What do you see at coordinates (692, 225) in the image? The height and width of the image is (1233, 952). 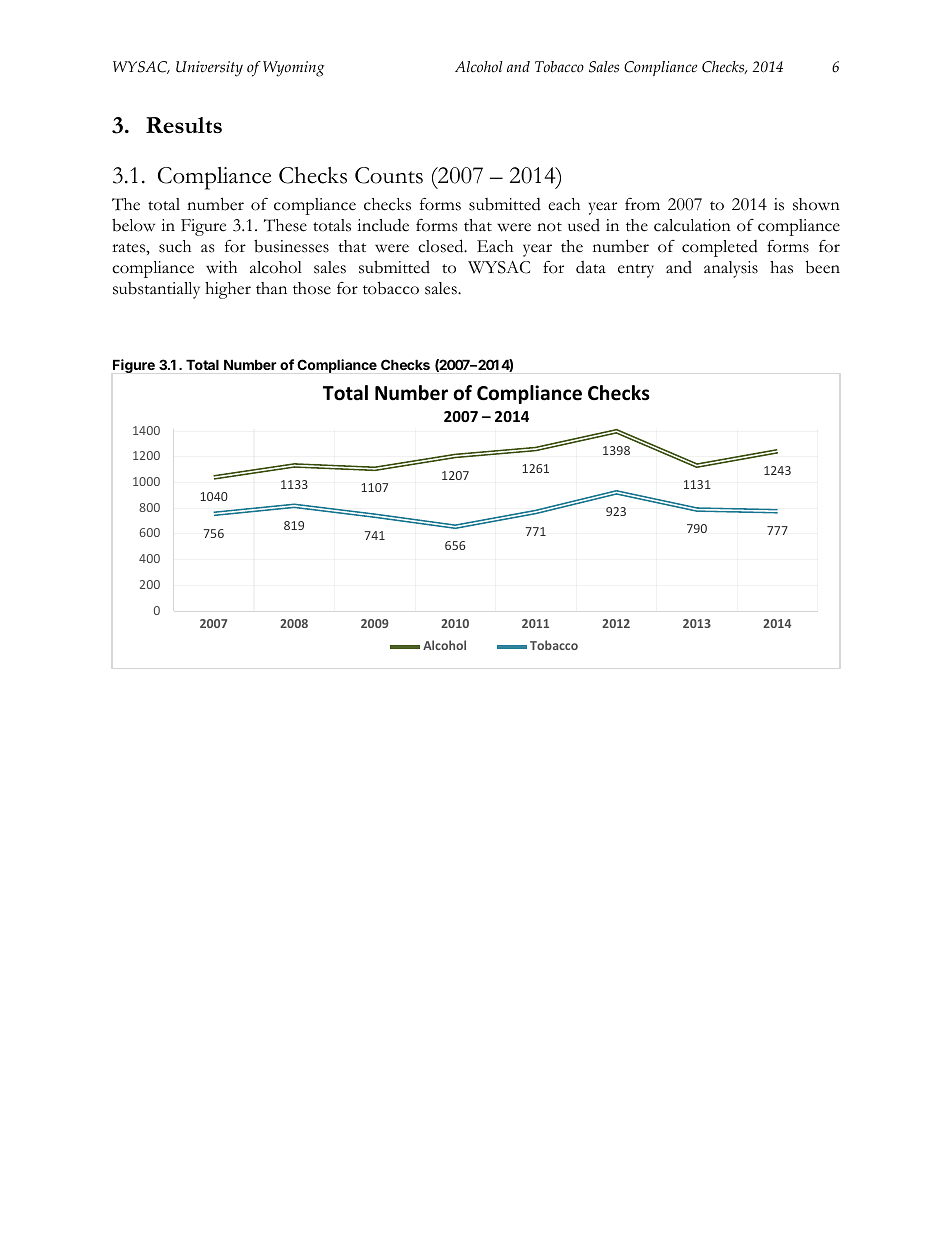 I see `calculation` at bounding box center [692, 225].
